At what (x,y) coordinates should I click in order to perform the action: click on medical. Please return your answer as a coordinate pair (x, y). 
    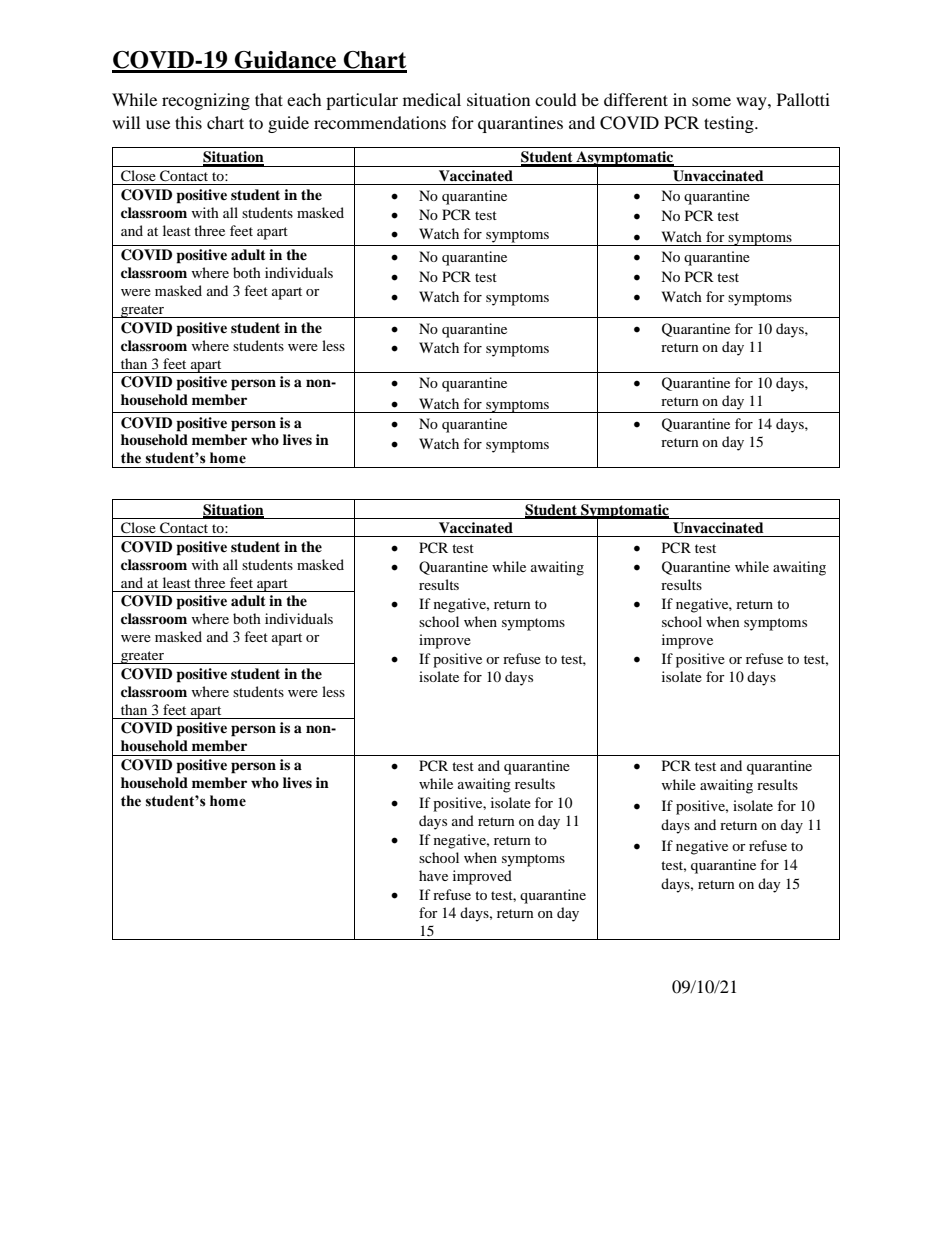
    Looking at the image, I should click on (432, 99).
